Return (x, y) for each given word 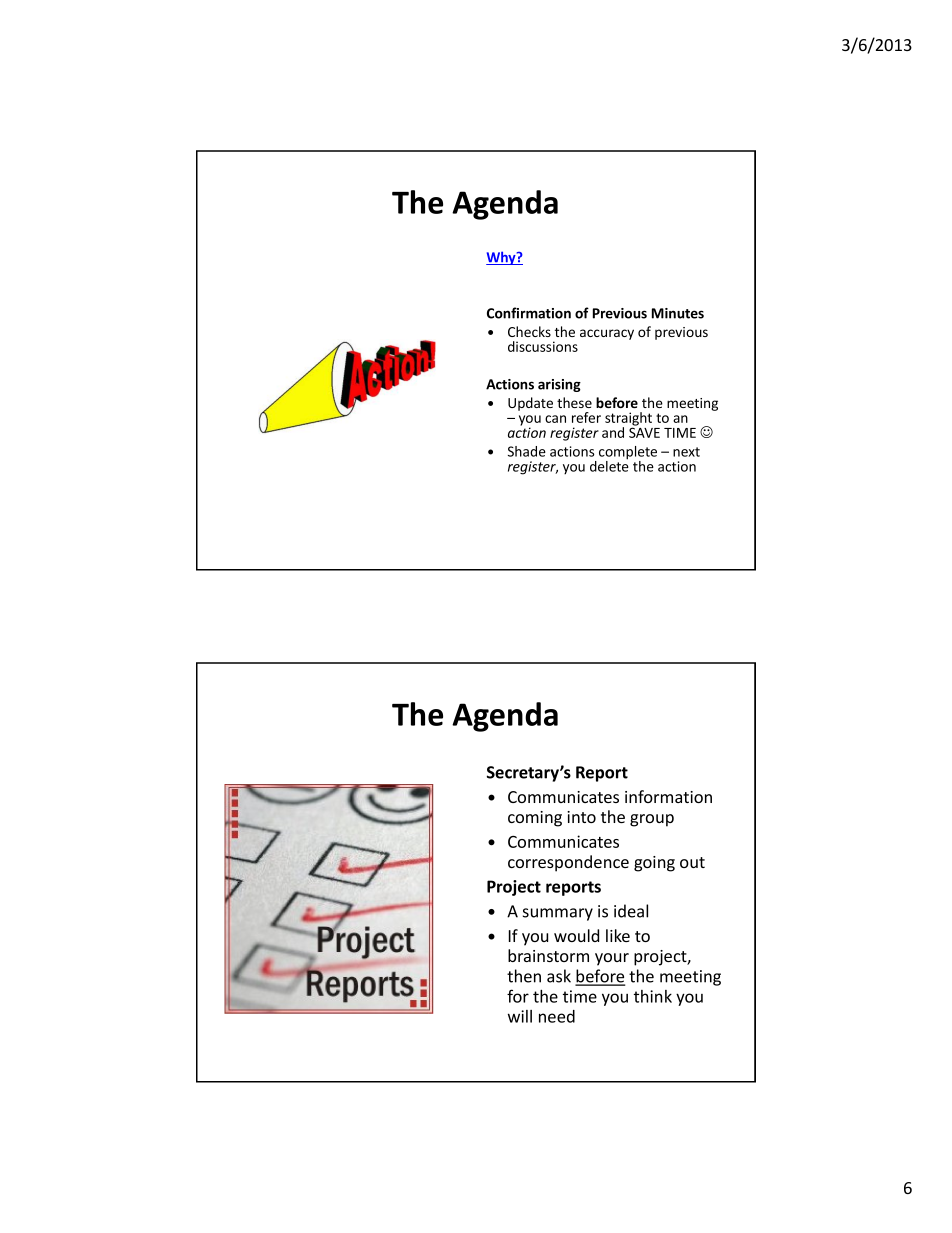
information (668, 796)
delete (609, 465)
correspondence (568, 863)
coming (535, 819)
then (524, 976)
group (652, 820)
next (686, 452)
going (654, 864)
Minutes (678, 313)
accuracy (607, 334)
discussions (543, 346)
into (581, 817)
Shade (527, 451)
